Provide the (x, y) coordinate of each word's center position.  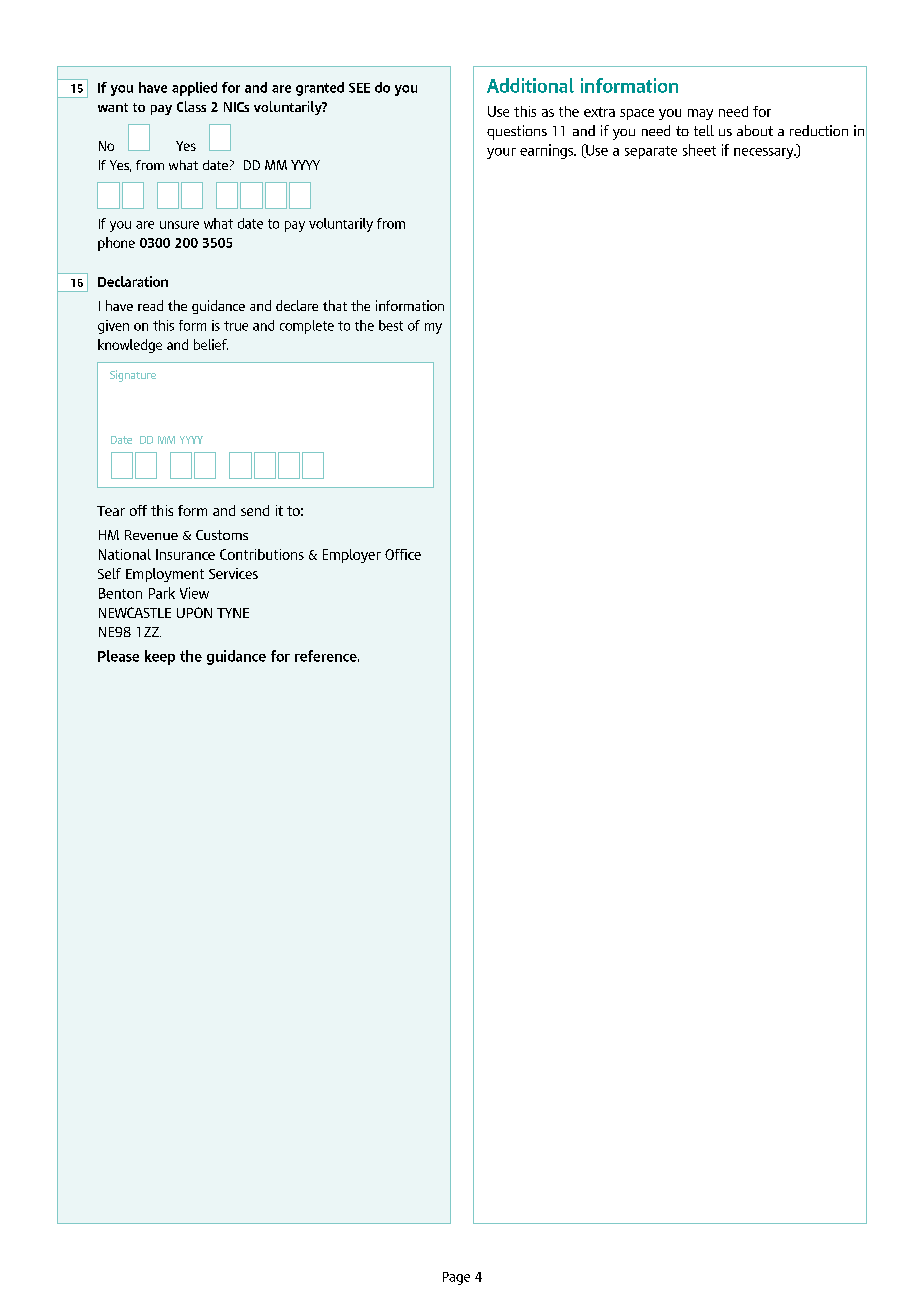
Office (403, 554)
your (501, 153)
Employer (352, 556)
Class (191, 106)
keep (160, 657)
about (755, 130)
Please (118, 656)
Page (456, 1278)
